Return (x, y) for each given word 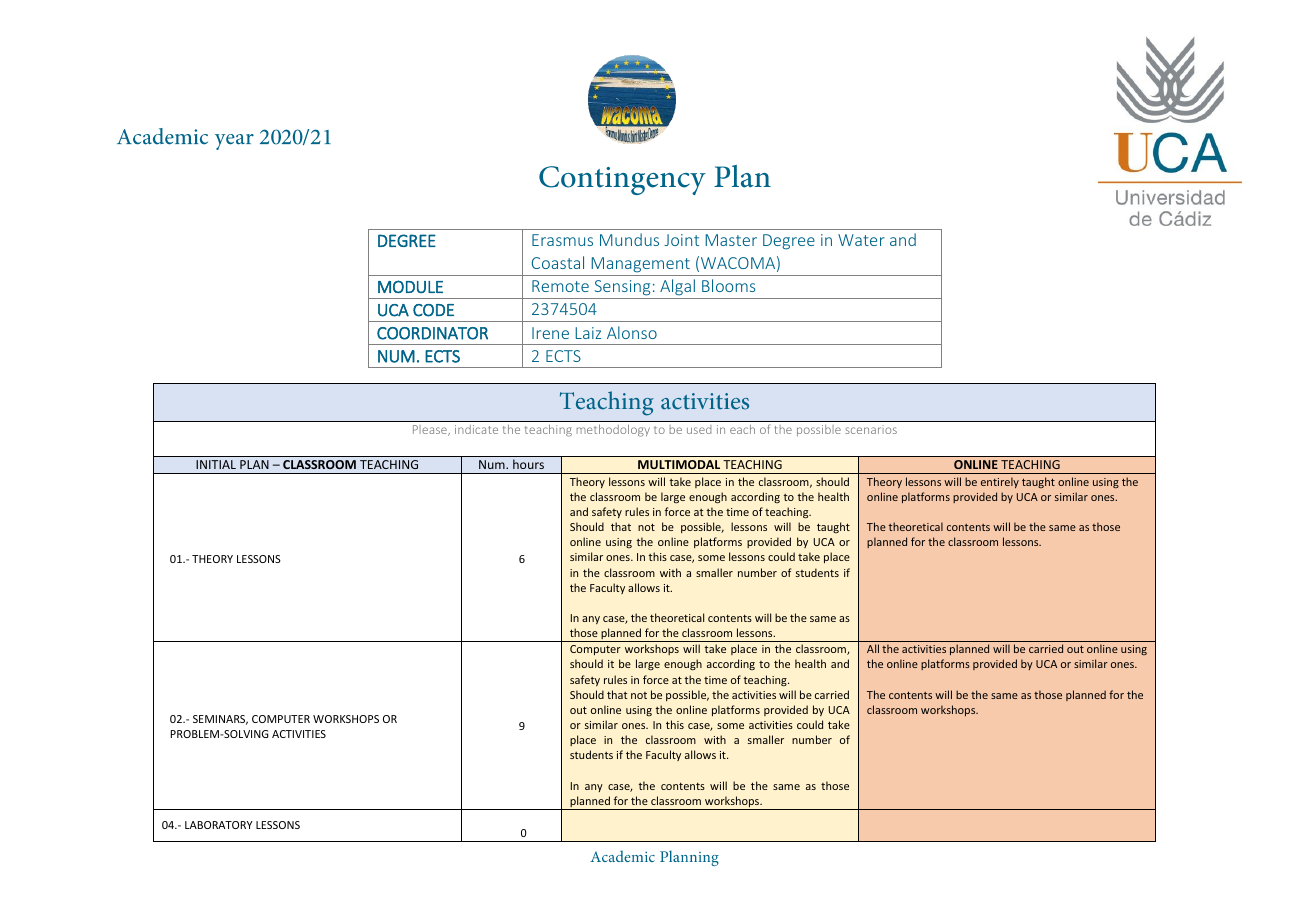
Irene (550, 333)
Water (861, 240)
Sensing (622, 289)
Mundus (629, 239)
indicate (476, 429)
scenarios (871, 429)
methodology (613, 430)
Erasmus (562, 240)
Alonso (632, 332)
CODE (433, 310)
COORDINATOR (432, 333)
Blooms (729, 285)
